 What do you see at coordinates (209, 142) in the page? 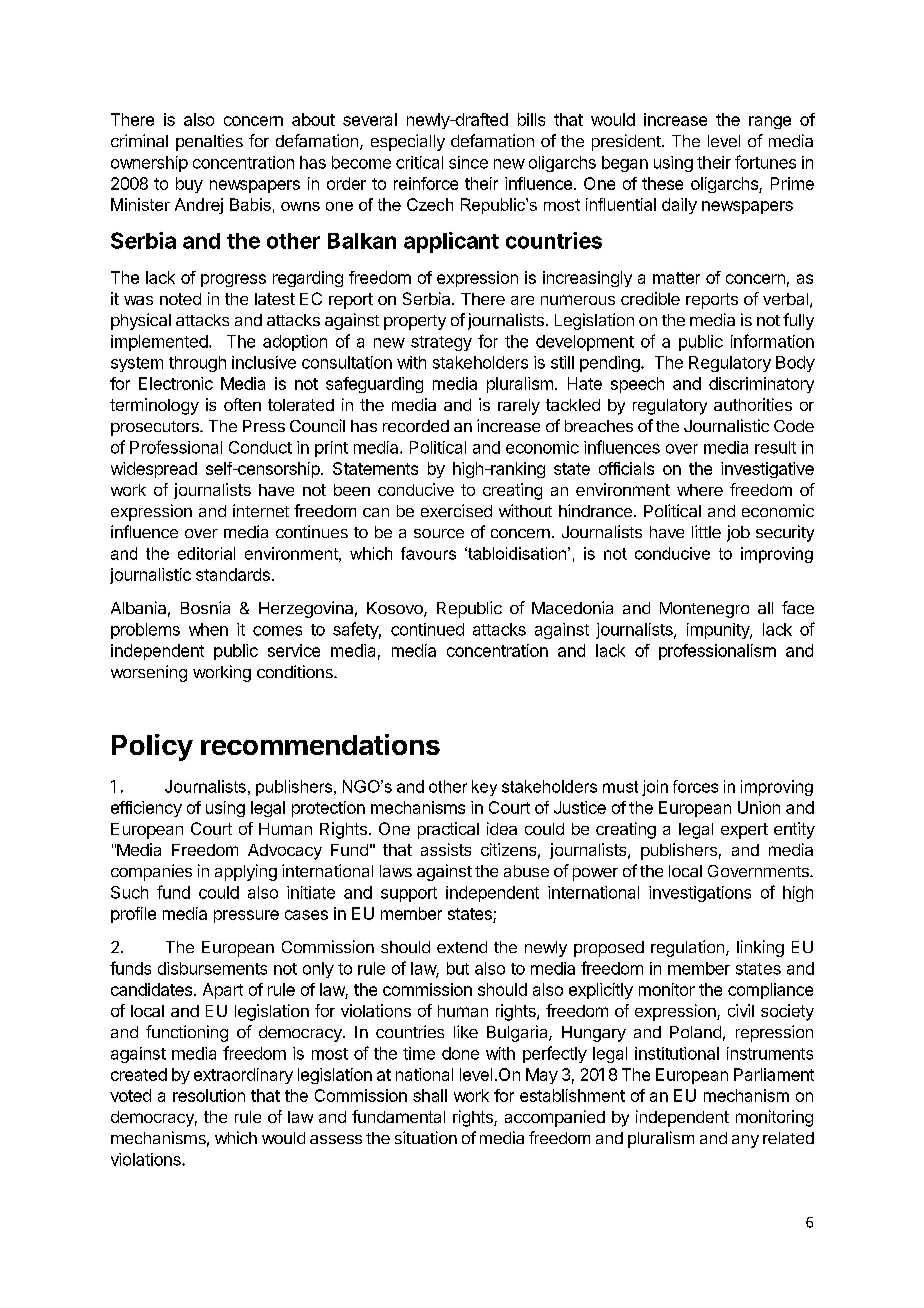
I see `penalties` at bounding box center [209, 142].
